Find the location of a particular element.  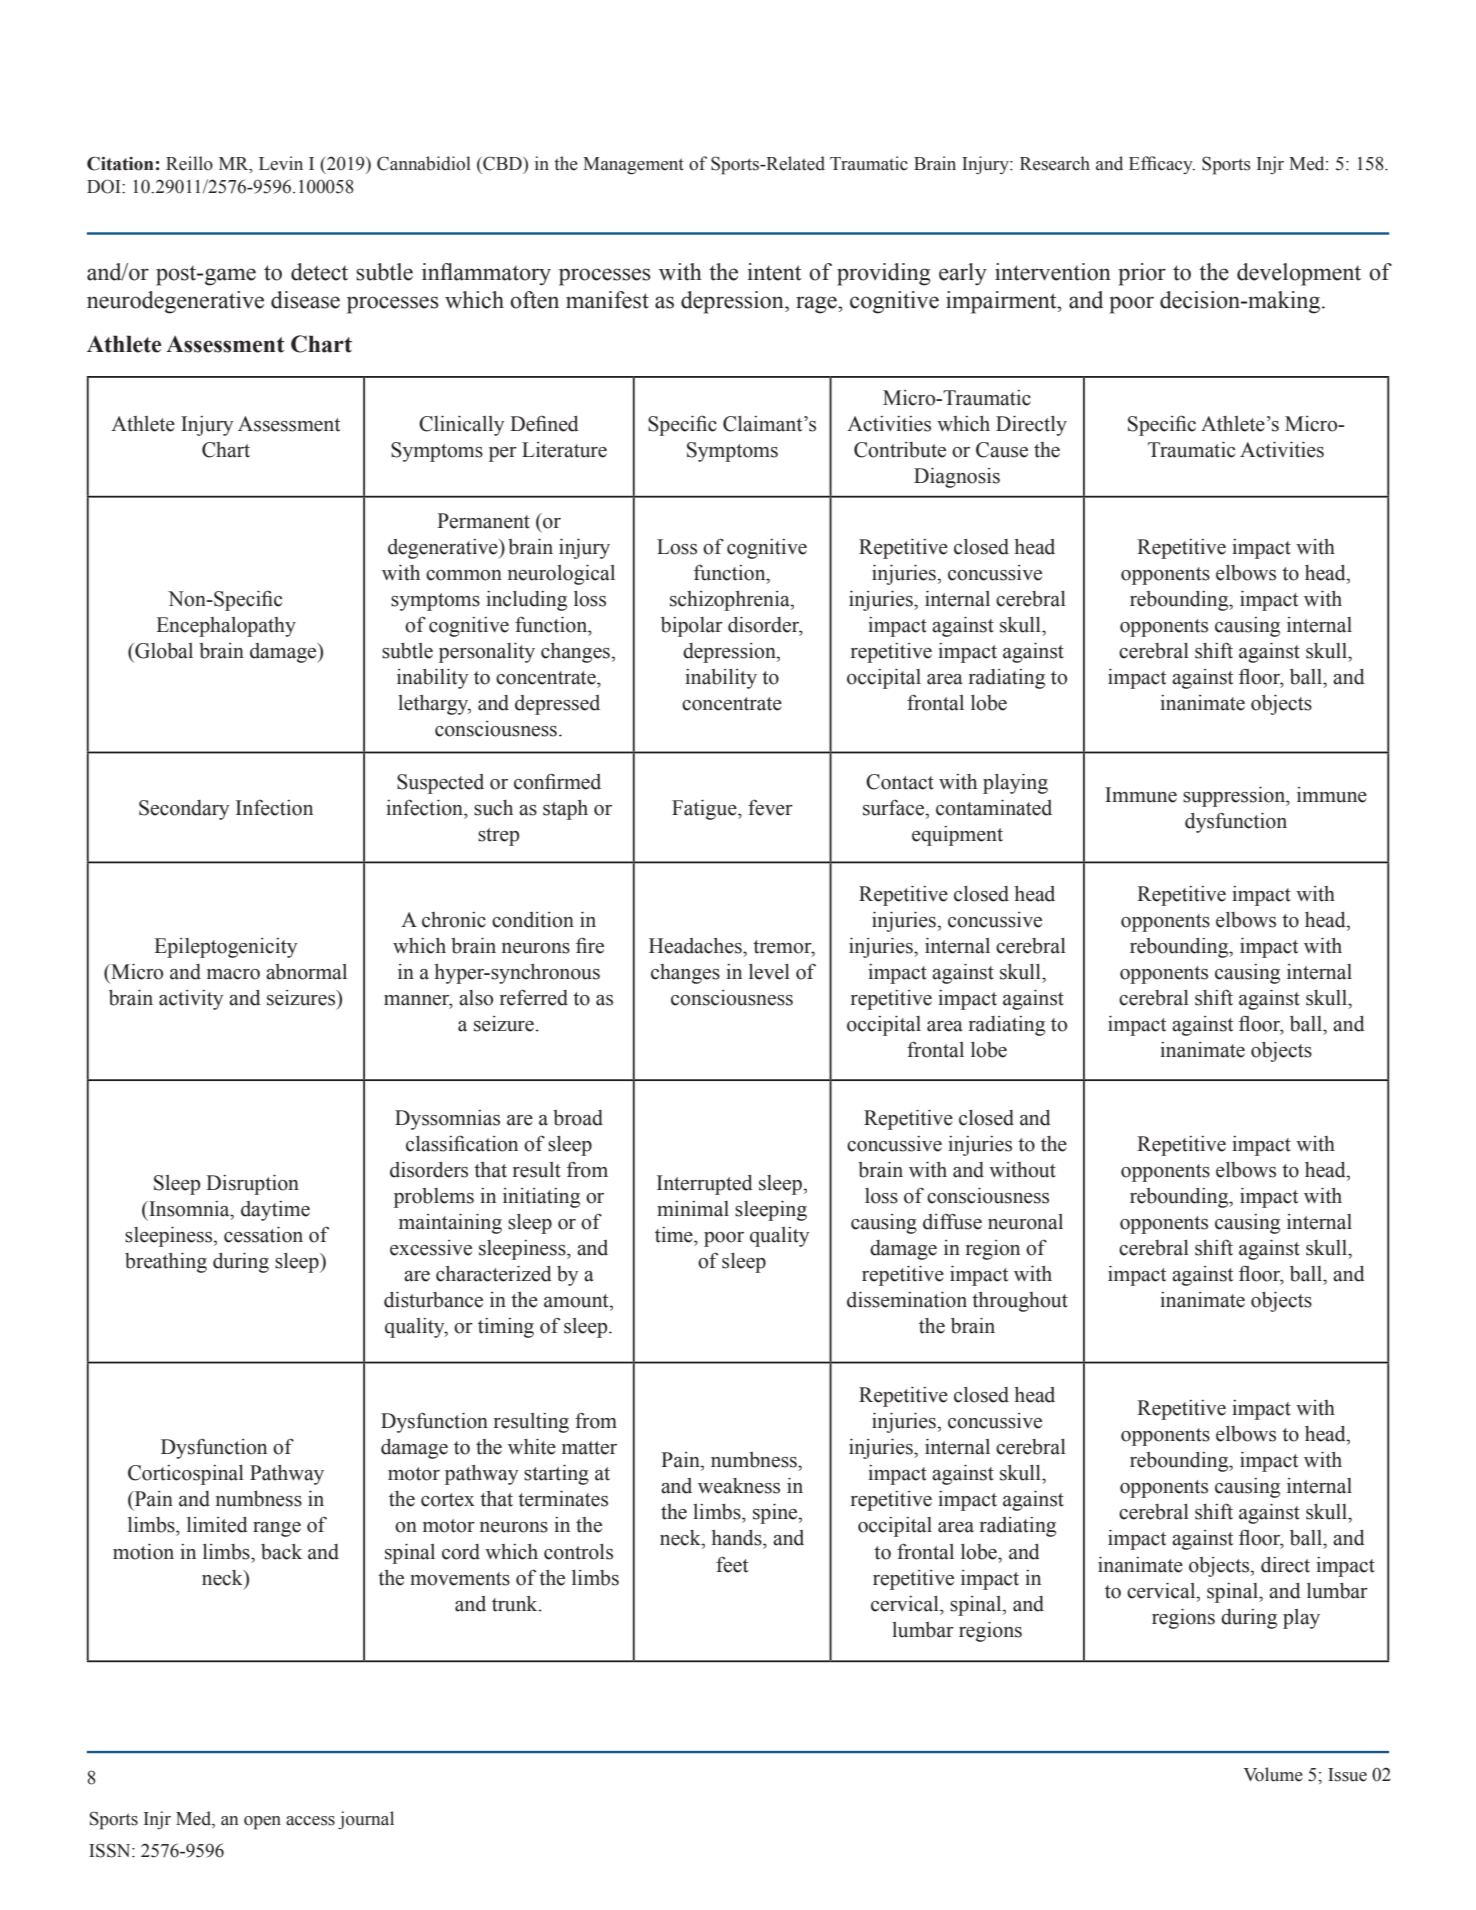

cessation is located at coordinates (263, 1234).
